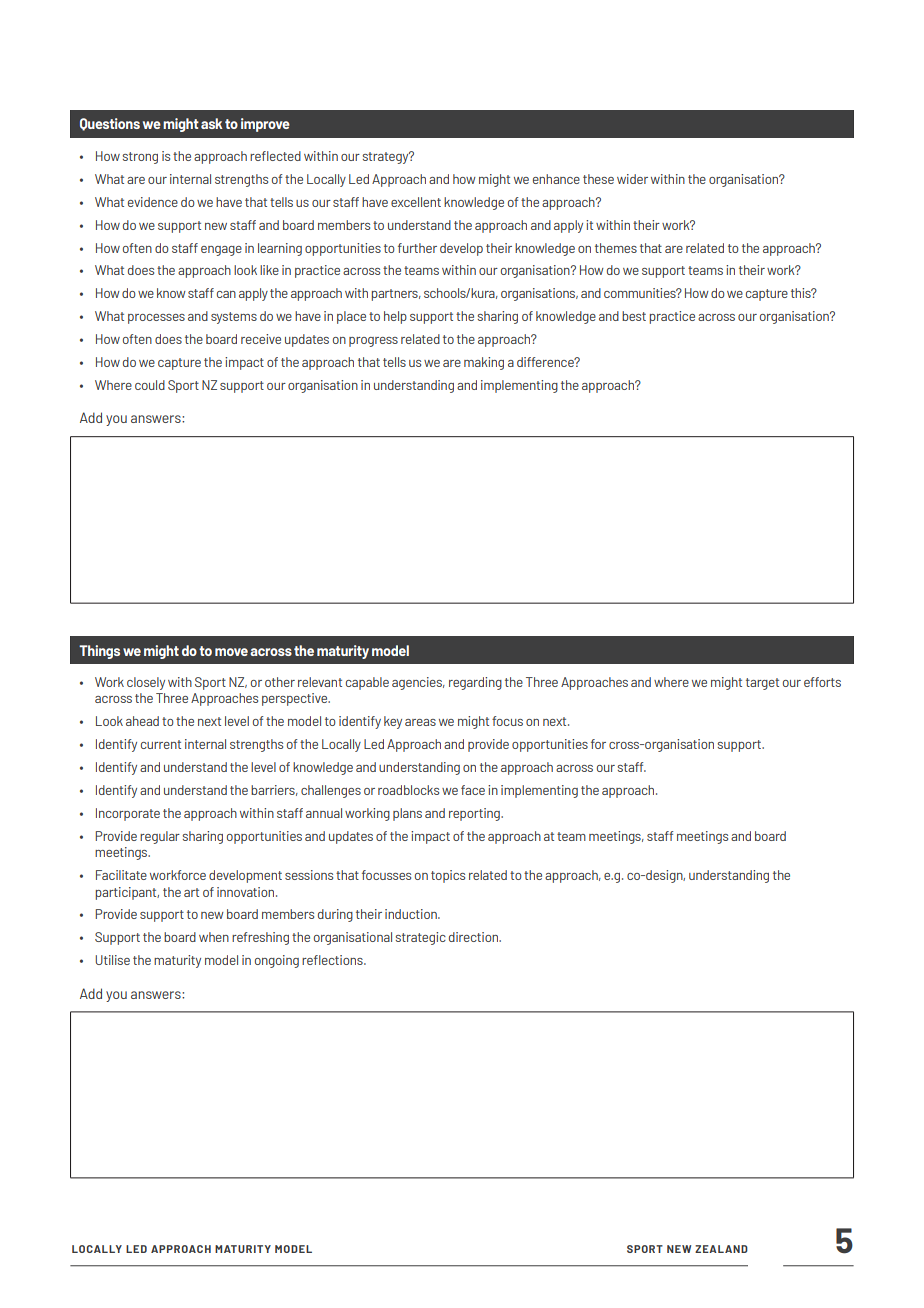  I want to click on could, so click(150, 385).
